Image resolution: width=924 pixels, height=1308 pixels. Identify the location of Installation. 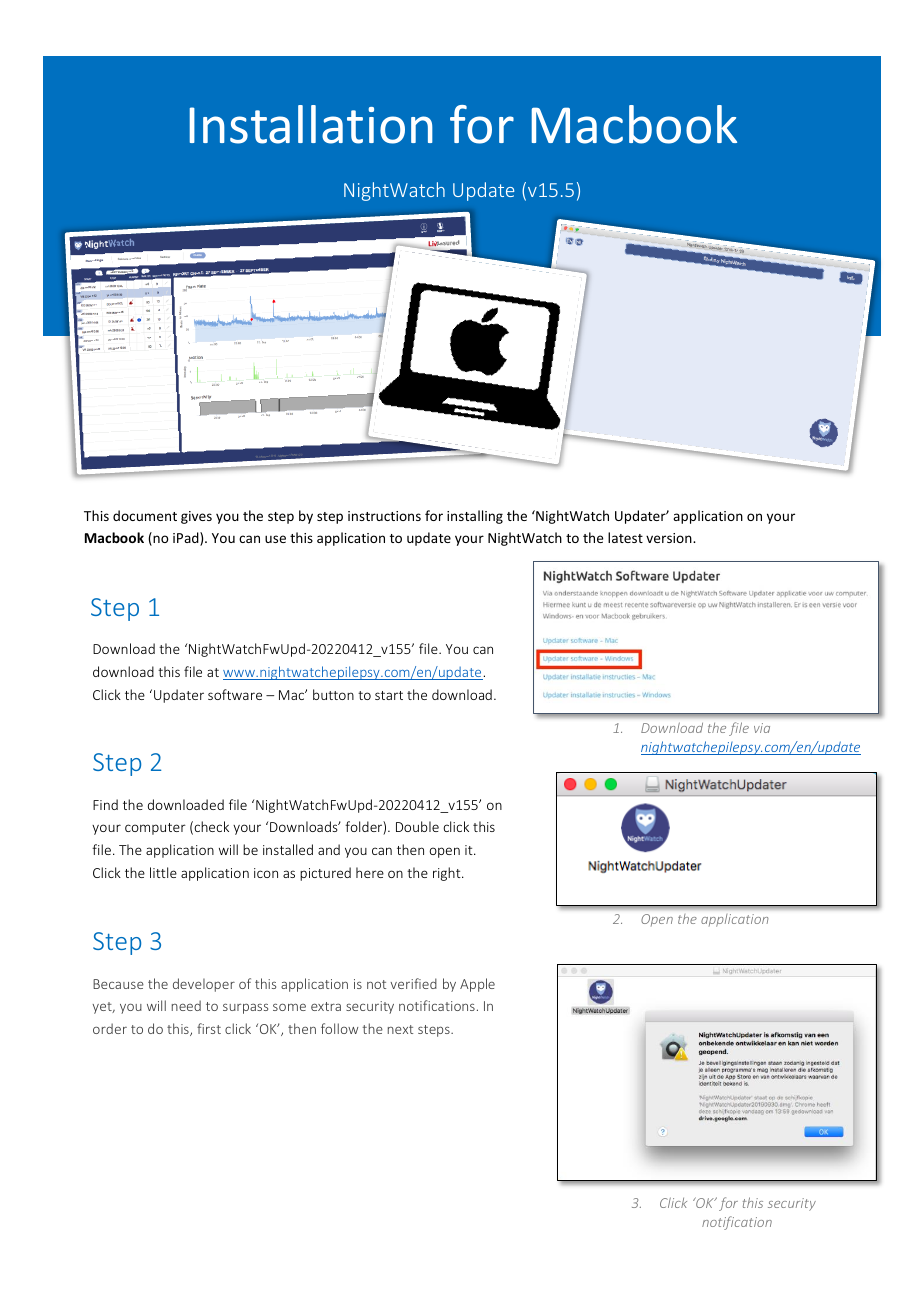
(311, 124).
